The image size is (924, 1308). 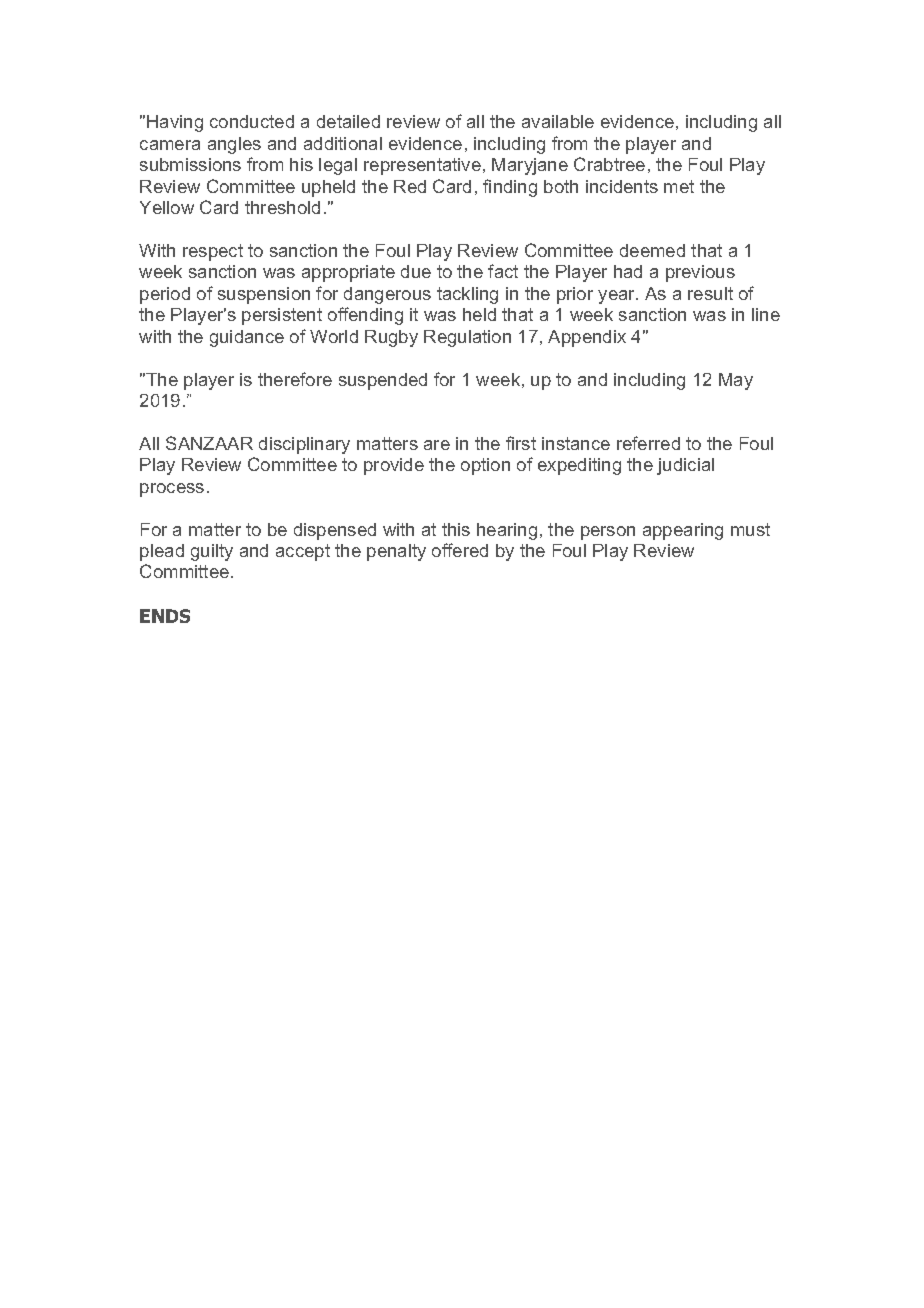 I want to click on ENDS, so click(x=165, y=616).
